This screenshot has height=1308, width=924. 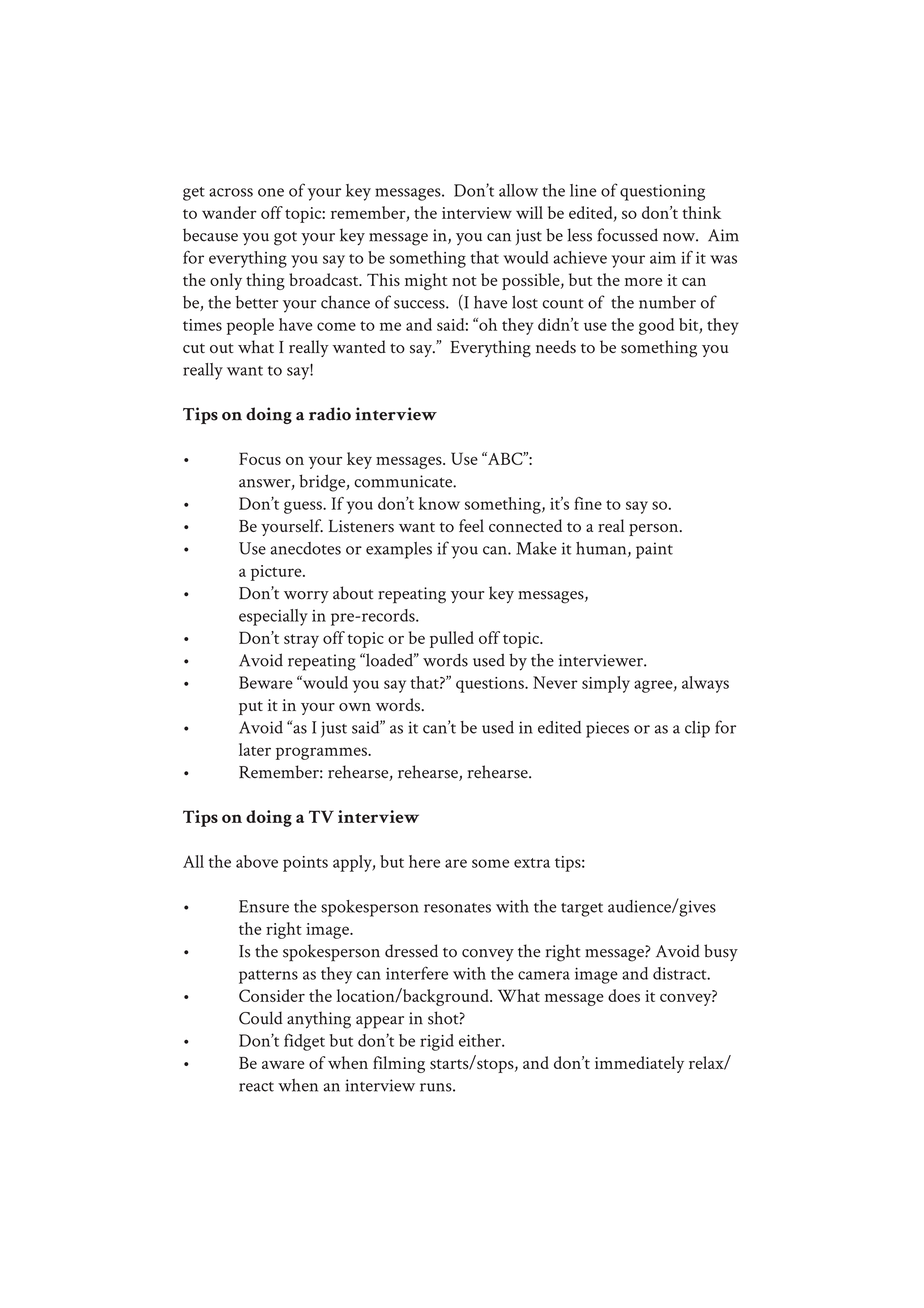 I want to click on above, so click(x=257, y=861).
